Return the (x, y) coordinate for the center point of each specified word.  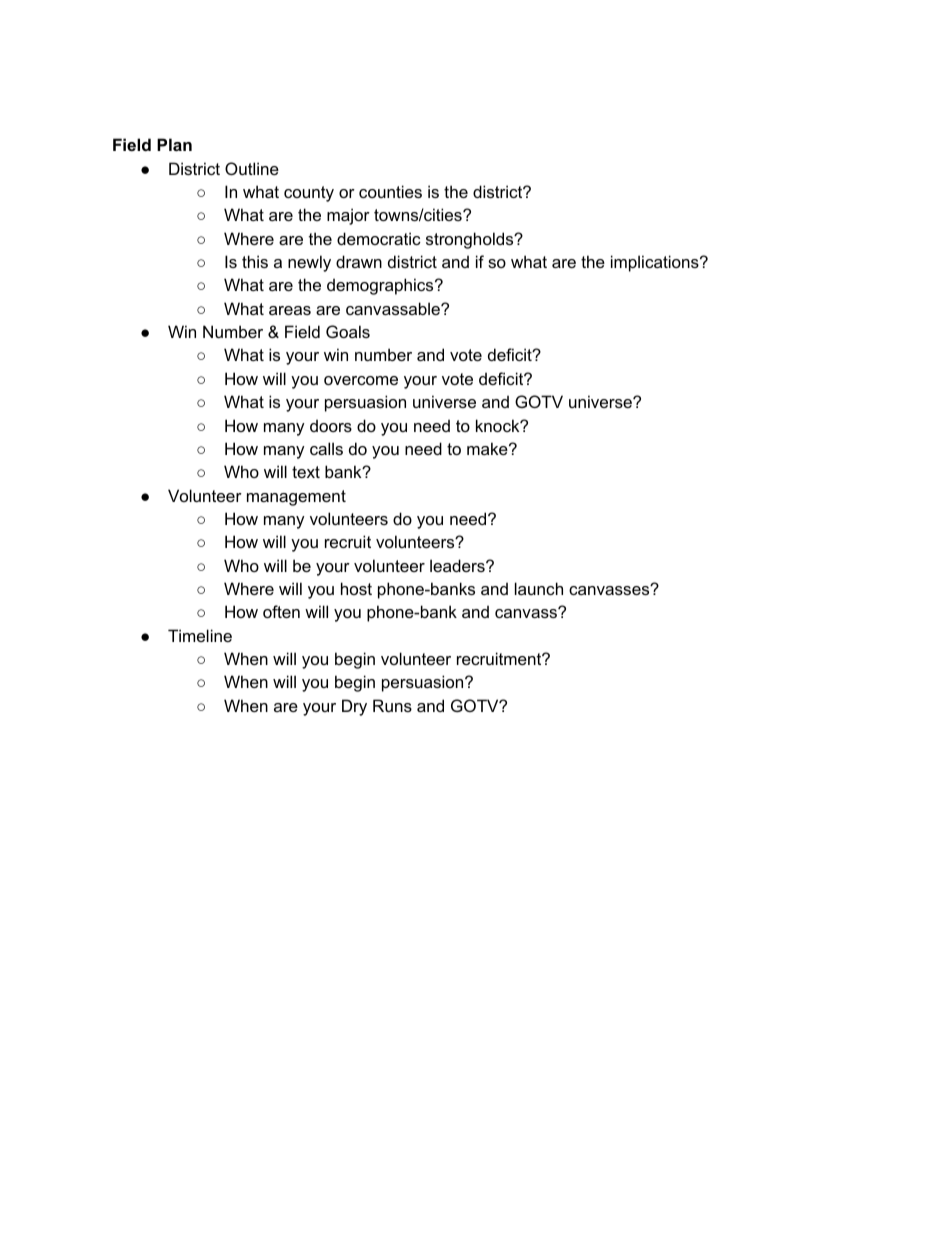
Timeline (200, 635)
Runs (392, 705)
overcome (361, 380)
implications (656, 263)
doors (331, 425)
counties (390, 191)
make (488, 448)
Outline (252, 168)
